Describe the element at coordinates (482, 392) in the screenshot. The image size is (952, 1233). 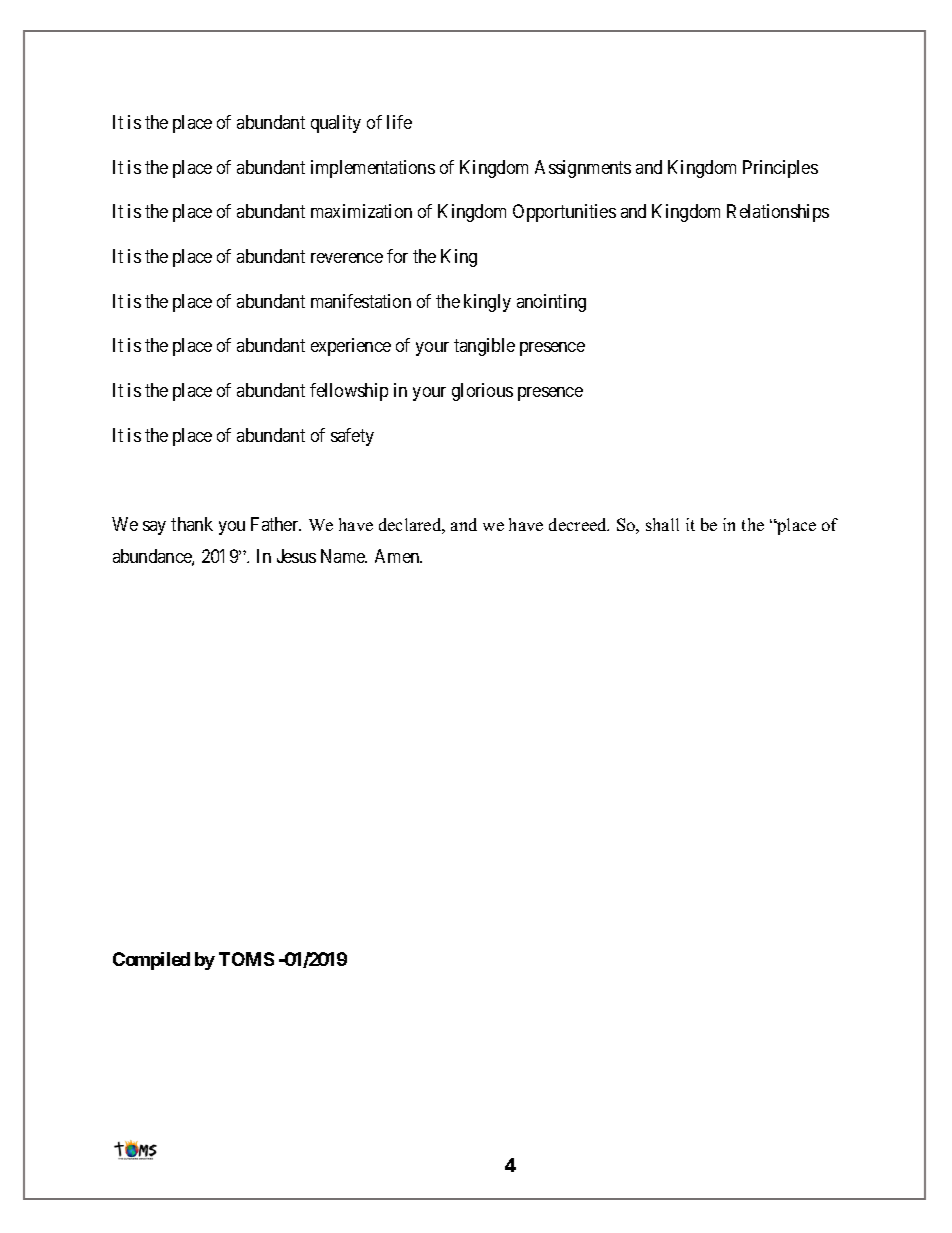
I see `glorious` at that location.
